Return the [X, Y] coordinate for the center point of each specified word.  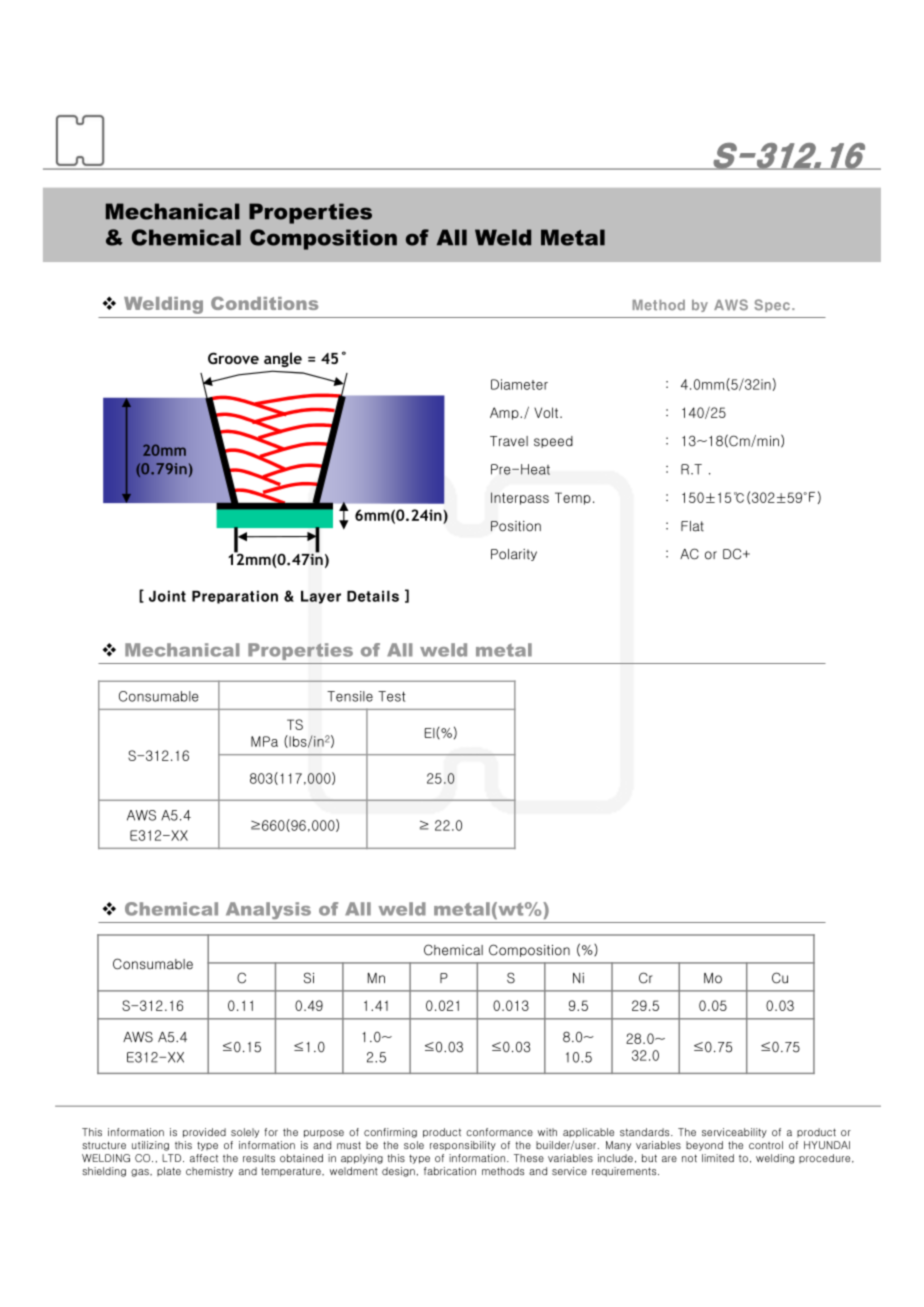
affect [204, 1158]
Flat [692, 526]
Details [373, 596]
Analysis [268, 910]
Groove [233, 358]
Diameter [519, 384]
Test [392, 696]
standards [646, 1132]
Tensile [350, 696]
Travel [509, 441]
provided [204, 1133]
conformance [499, 1132]
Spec [772, 305]
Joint [167, 596]
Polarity [514, 555]
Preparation [235, 597]
